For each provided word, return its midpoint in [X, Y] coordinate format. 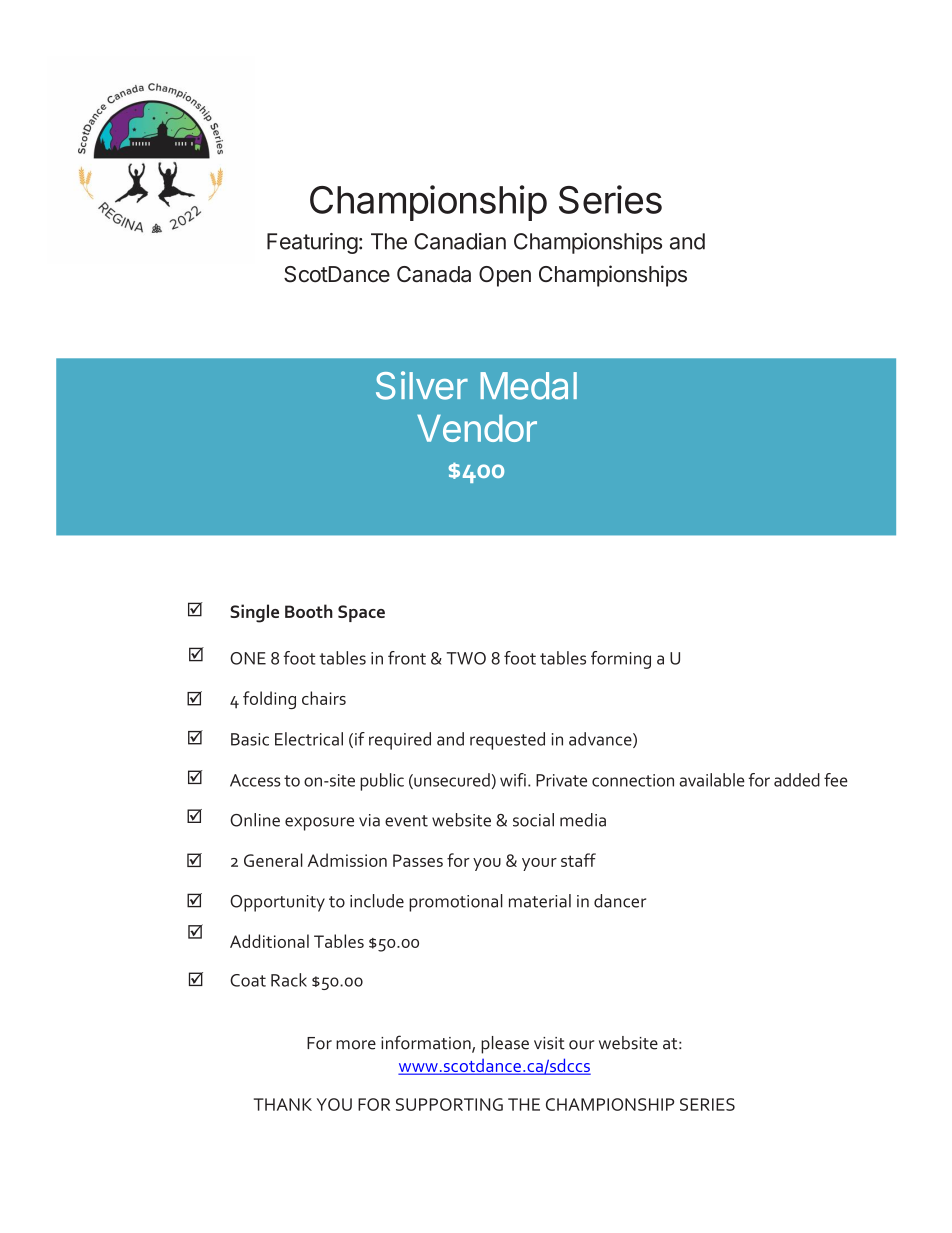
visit [549, 1043]
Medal [528, 386]
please [505, 1045]
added [797, 780]
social [533, 820]
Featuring [312, 243]
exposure [319, 824]
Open [505, 276]
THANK [283, 1104]
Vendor [477, 428]
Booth [309, 611]
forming [621, 660]
